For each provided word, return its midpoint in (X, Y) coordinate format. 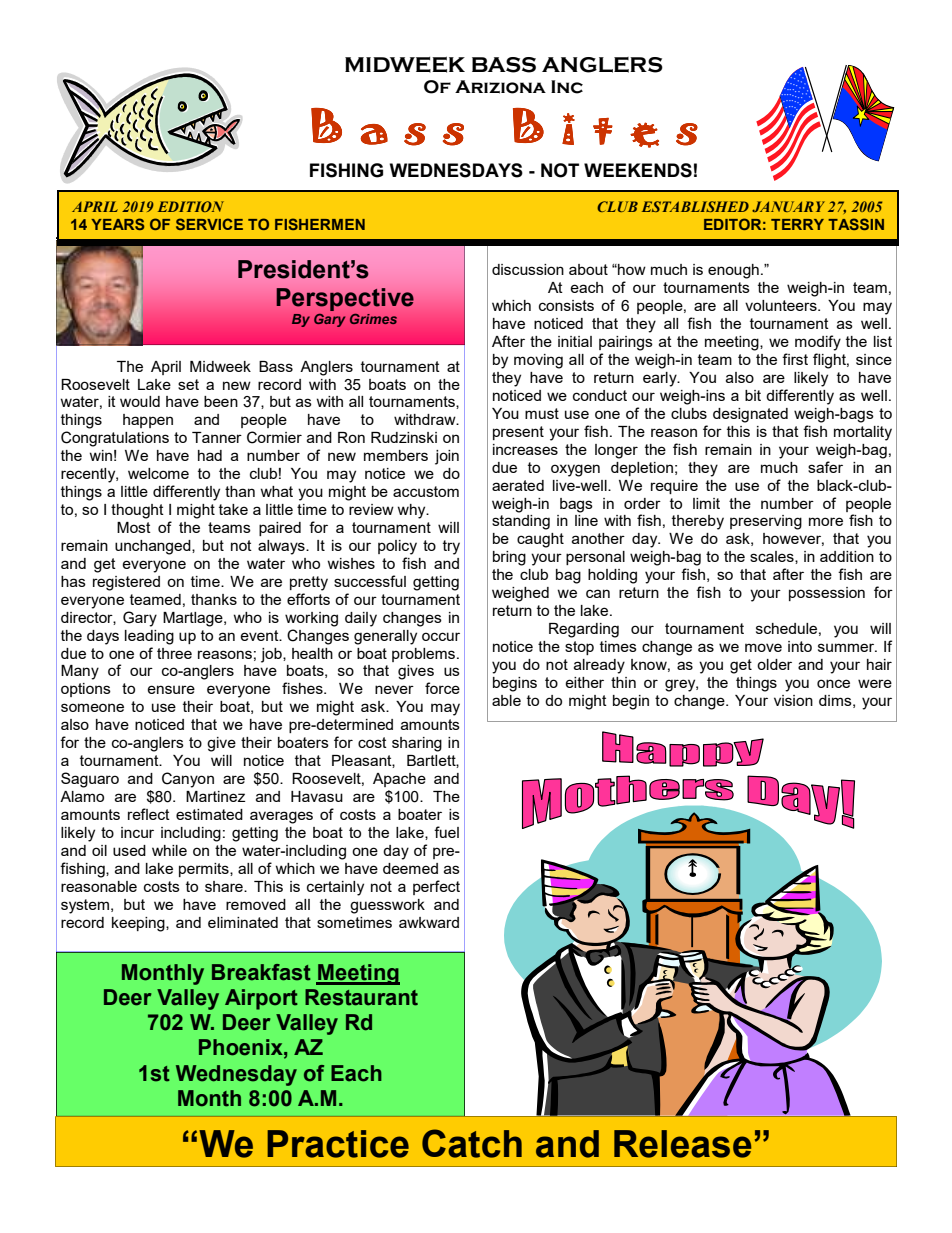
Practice (338, 1144)
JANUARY (788, 206)
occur (441, 636)
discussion (528, 269)
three (174, 653)
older (774, 664)
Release (682, 1144)
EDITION (191, 206)
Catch (472, 1143)
